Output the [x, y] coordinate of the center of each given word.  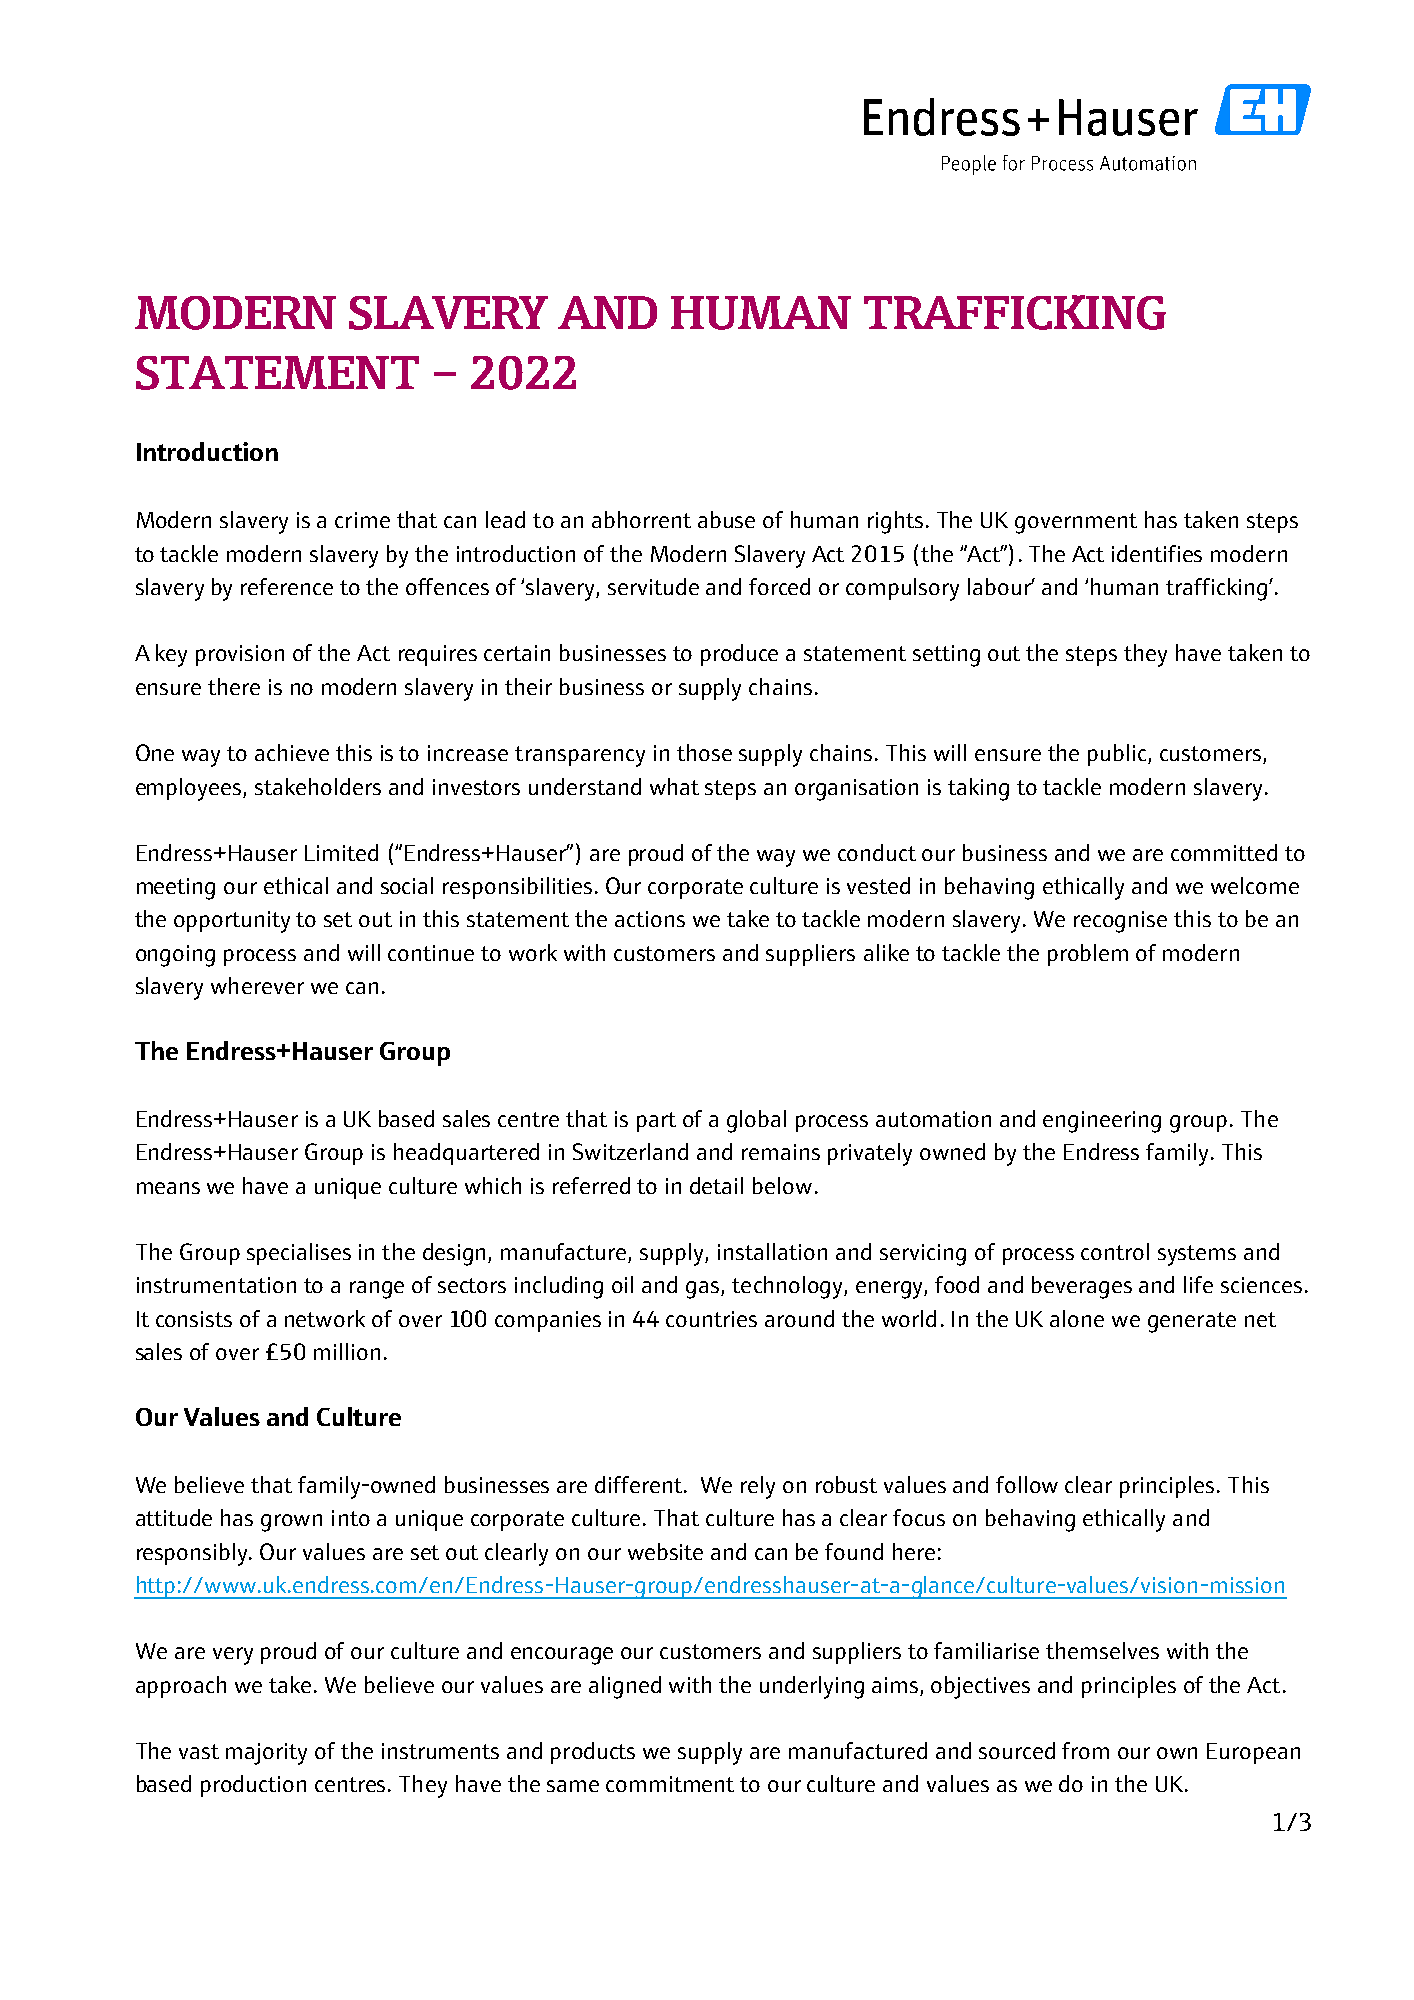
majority [266, 1754]
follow [1027, 1484]
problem [1088, 955]
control [1115, 1251]
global [756, 1121]
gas [704, 1290]
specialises [299, 1254]
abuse [726, 519]
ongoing [175, 956]
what [674, 786]
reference [287, 586]
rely [758, 1487]
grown [291, 1523]
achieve [292, 752]
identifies [1157, 553]
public [1118, 755]
